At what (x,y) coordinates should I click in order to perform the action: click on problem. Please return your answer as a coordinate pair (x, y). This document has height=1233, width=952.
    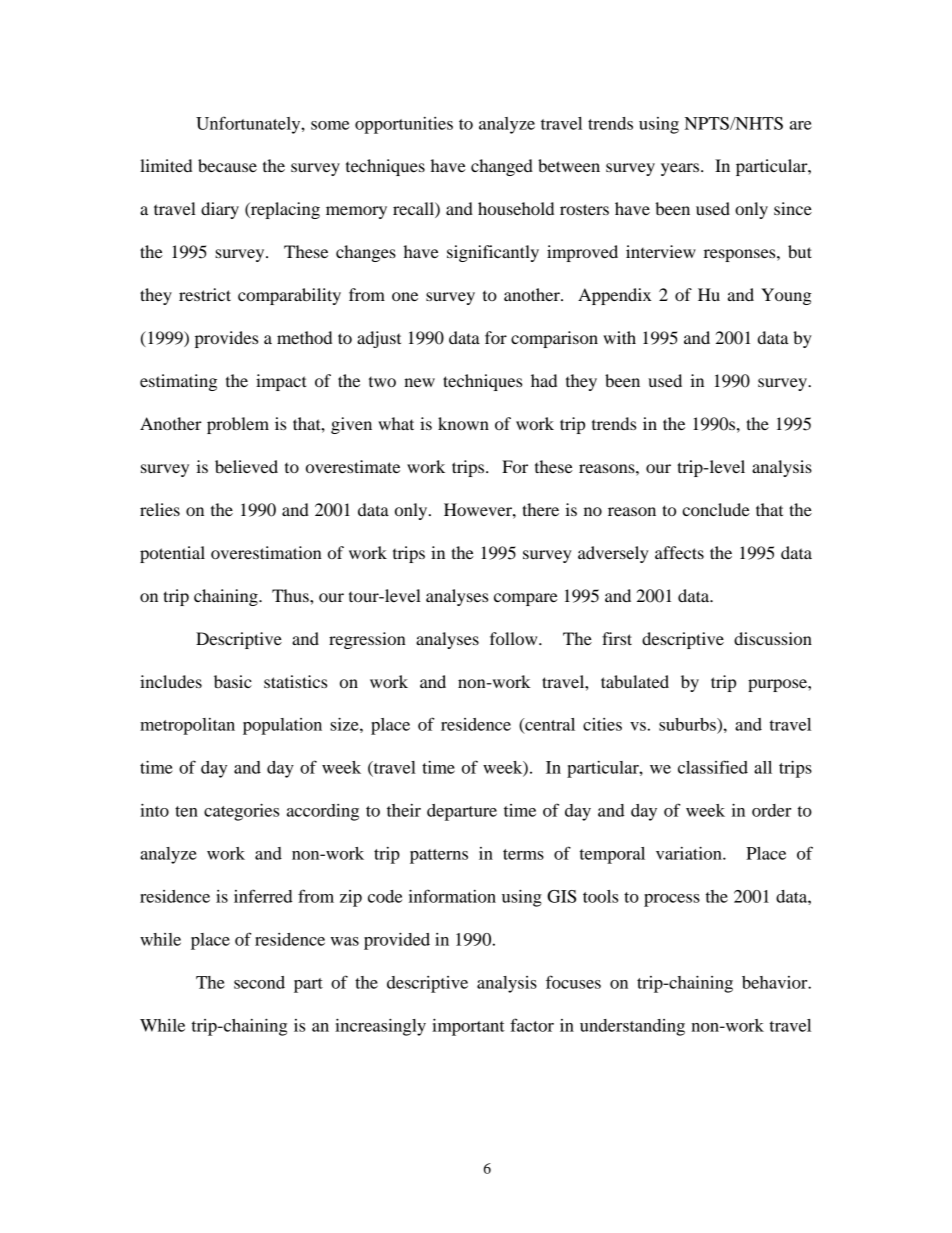
    Looking at the image, I should click on (238, 425).
